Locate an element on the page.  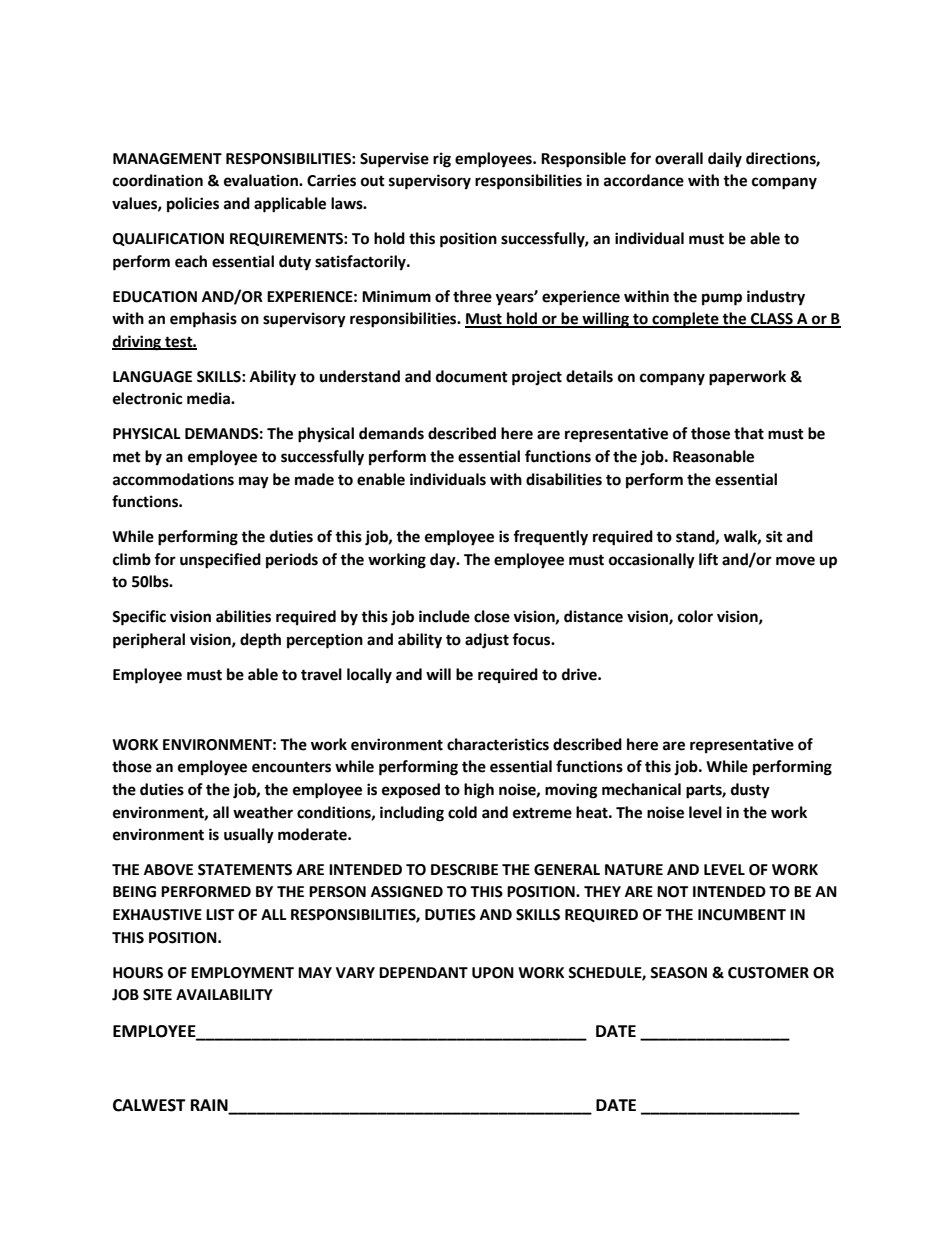
unspecified is located at coordinates (220, 561).
